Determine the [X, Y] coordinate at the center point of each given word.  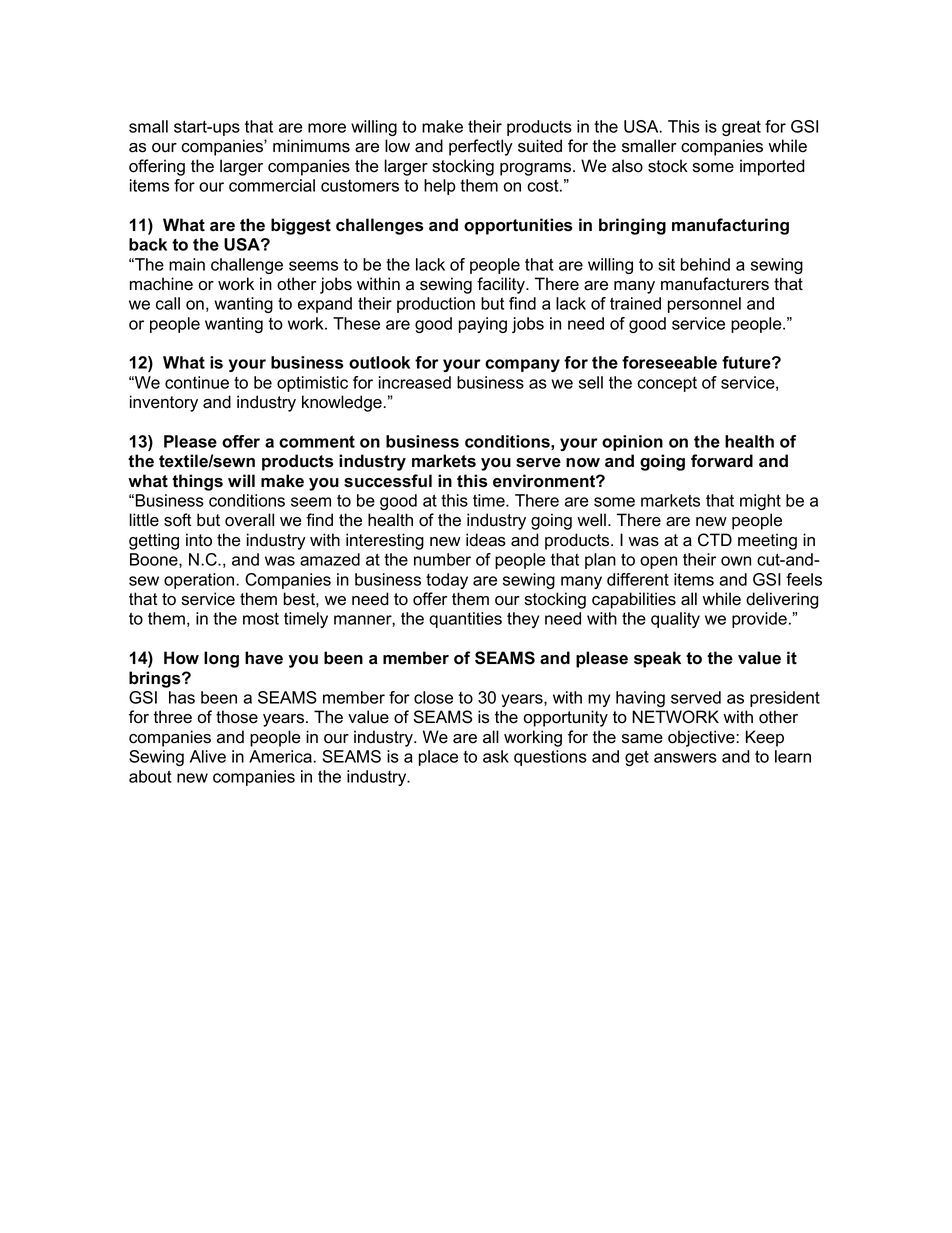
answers [685, 758]
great [741, 128]
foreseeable [669, 362]
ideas [486, 540]
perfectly [481, 147]
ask [496, 756]
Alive [208, 756]
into [199, 540]
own [736, 561]
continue [197, 382]
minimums [311, 146]
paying [483, 325]
